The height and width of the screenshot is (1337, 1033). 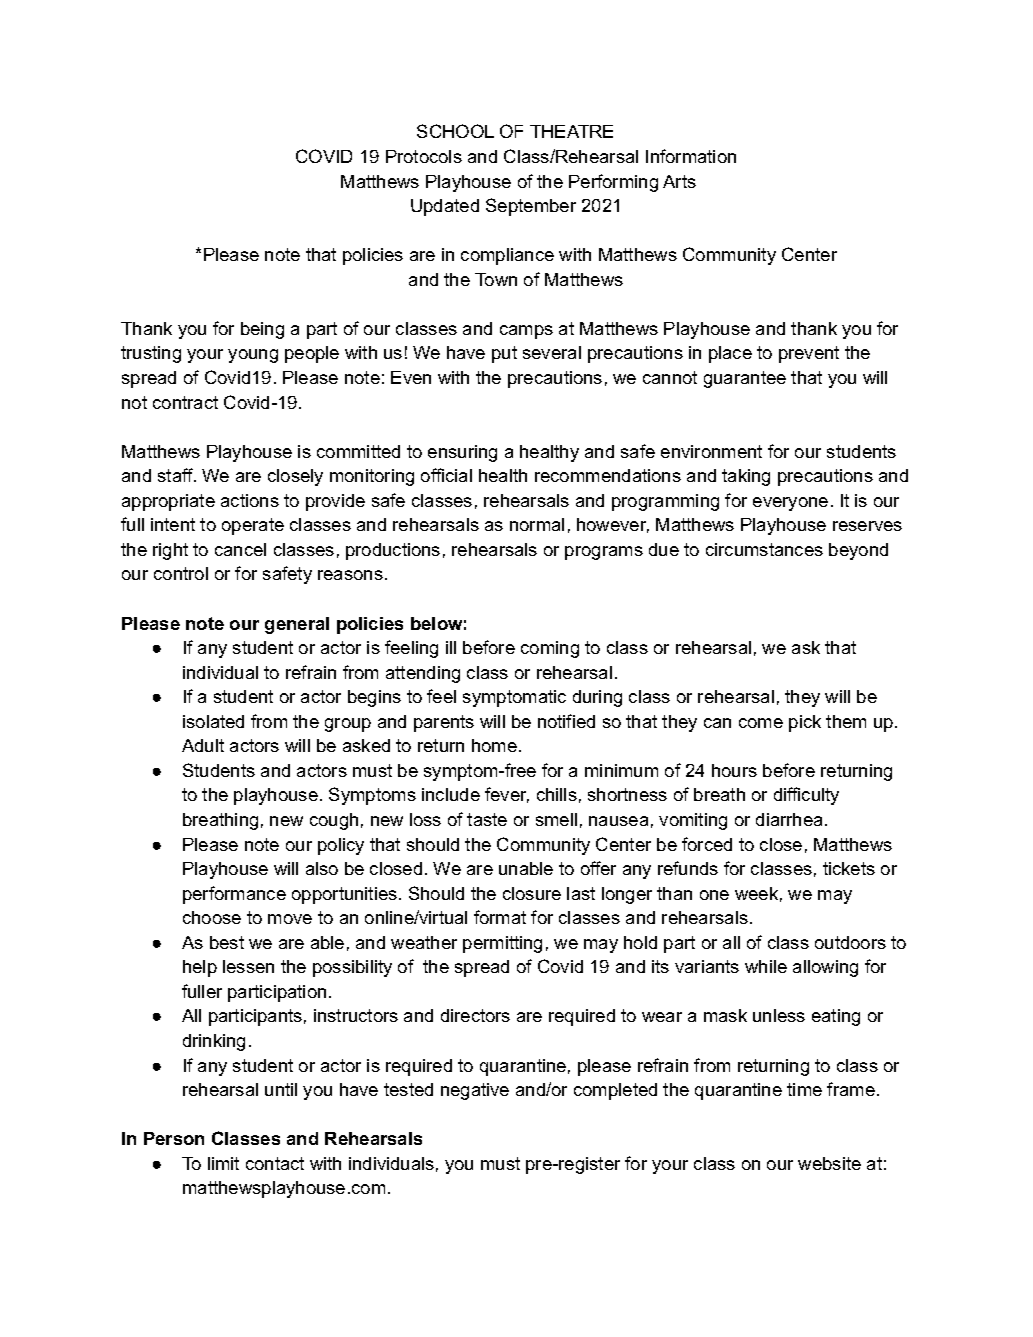 I want to click on contract, so click(x=185, y=402).
